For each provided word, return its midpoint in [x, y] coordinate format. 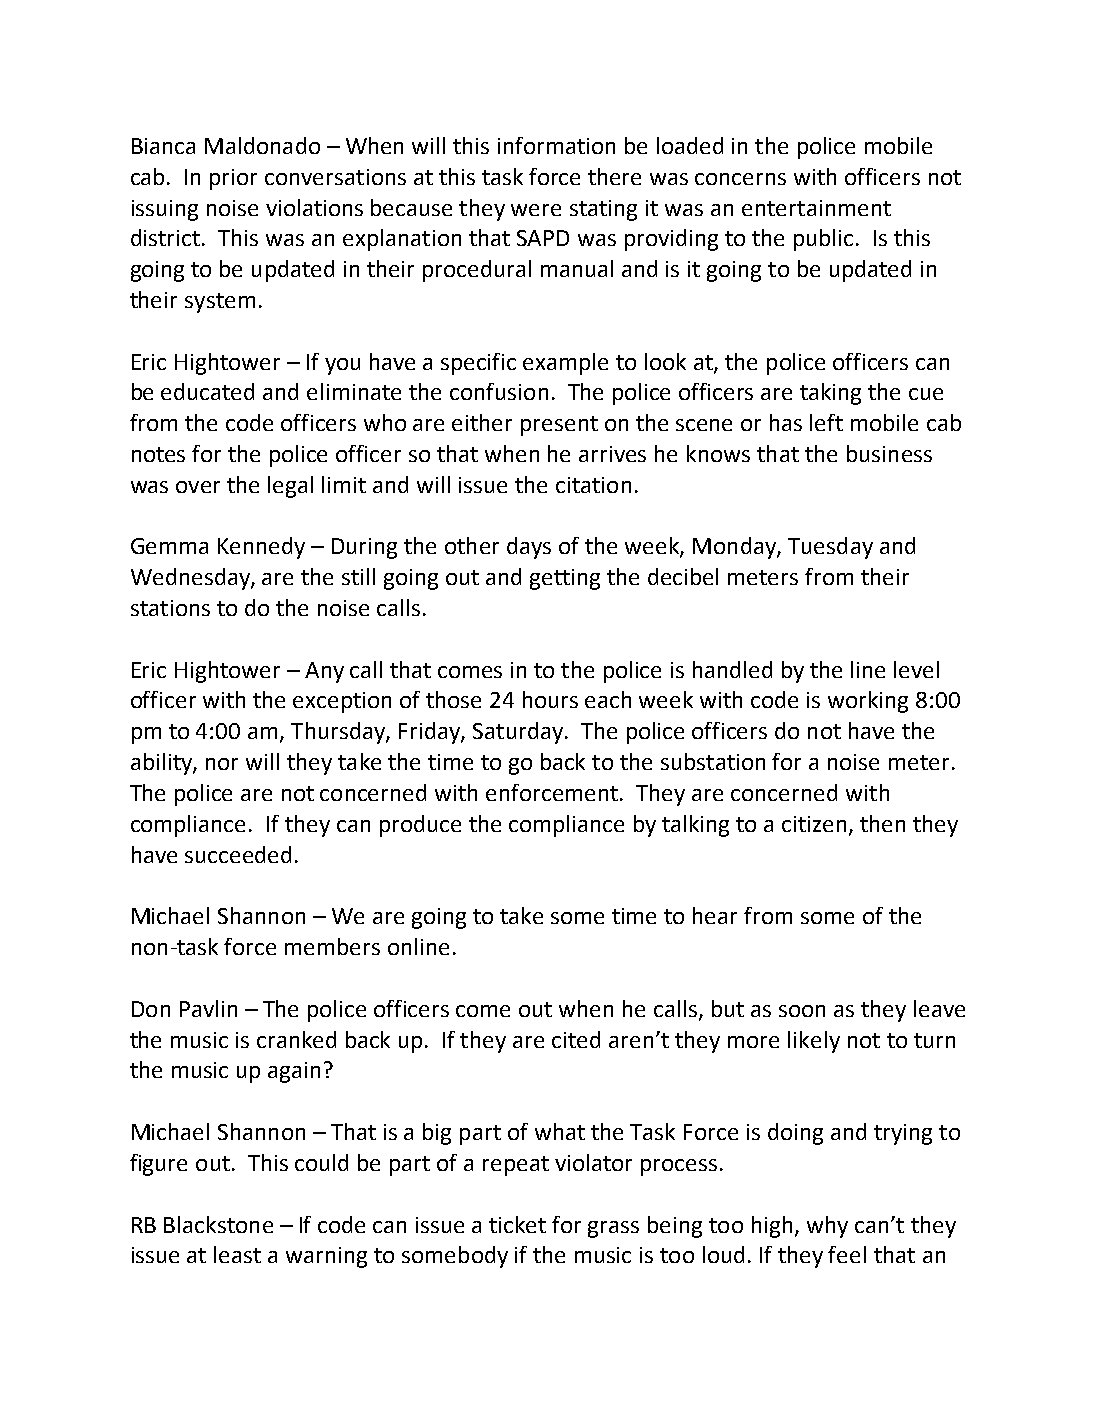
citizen [814, 824]
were [536, 210]
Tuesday [830, 548]
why [827, 1227]
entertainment [816, 208]
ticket [517, 1224]
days [529, 548]
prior [233, 179]
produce [420, 826]
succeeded [238, 854]
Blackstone [218, 1224]
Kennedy [261, 548]
